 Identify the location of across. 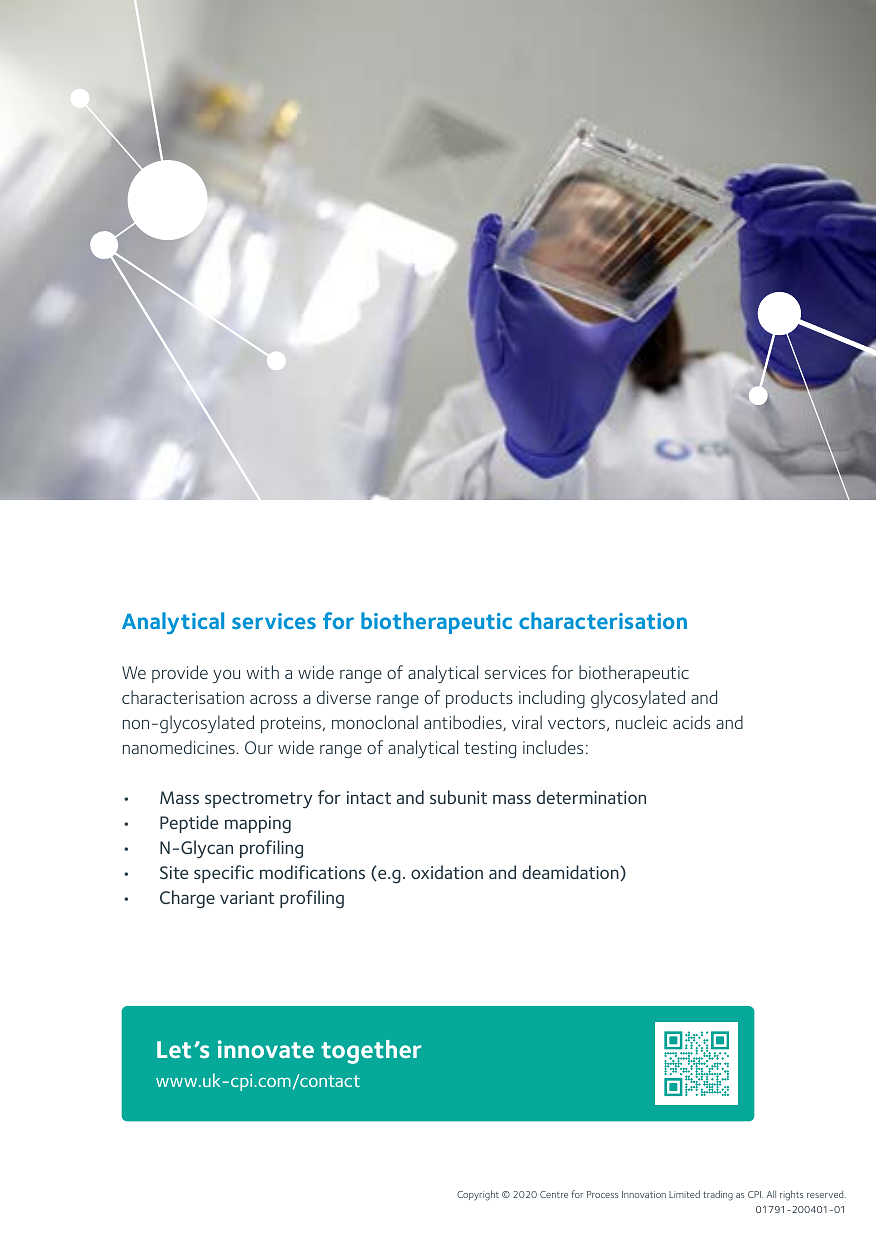
(273, 699).
